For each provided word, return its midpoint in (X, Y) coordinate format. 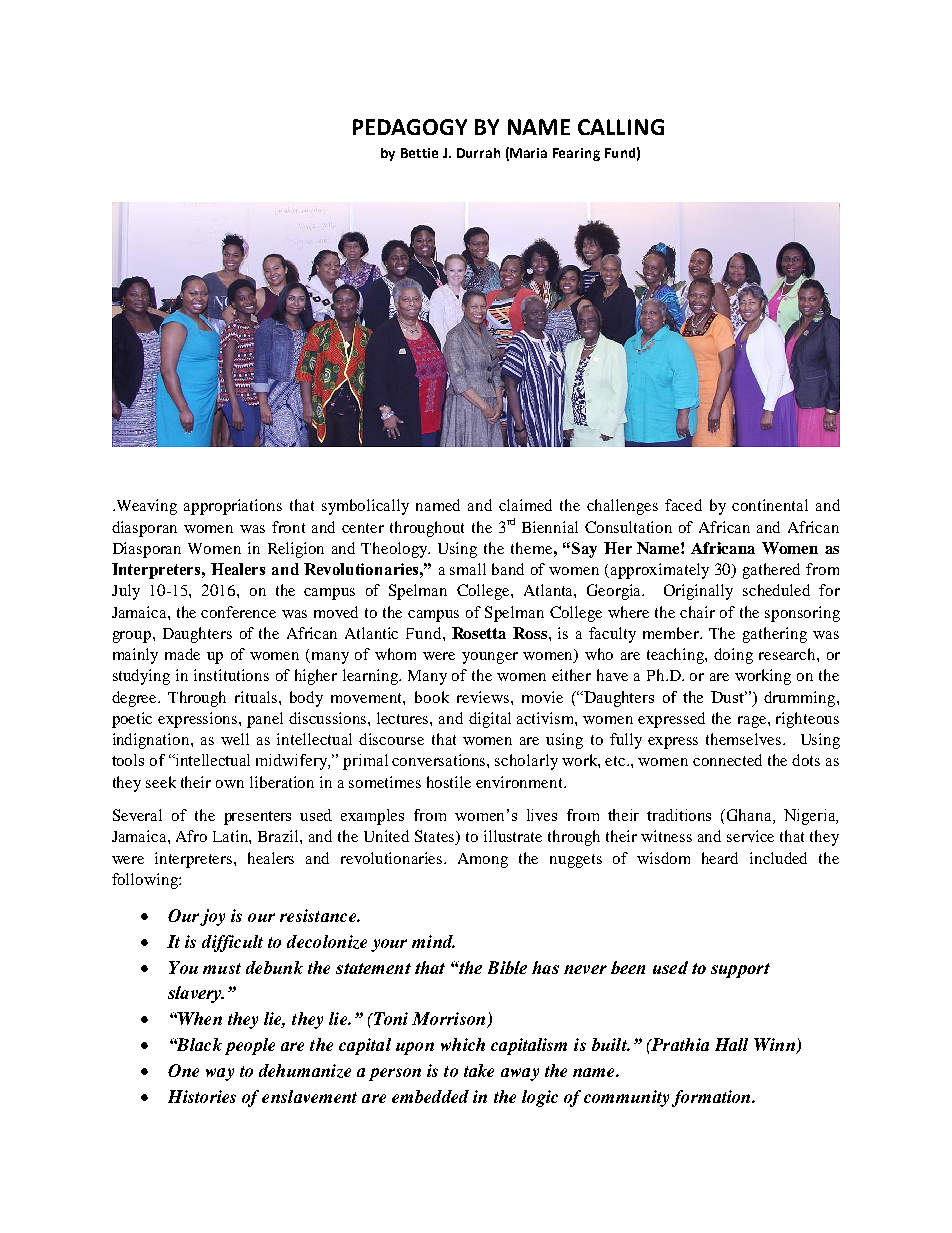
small (468, 569)
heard (720, 858)
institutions (231, 675)
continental (770, 505)
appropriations (233, 507)
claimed (525, 505)
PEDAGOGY (410, 127)
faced (683, 505)
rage (753, 722)
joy (212, 917)
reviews (483, 697)
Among (483, 860)
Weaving (145, 507)
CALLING (621, 127)
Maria (528, 153)
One (183, 1070)
